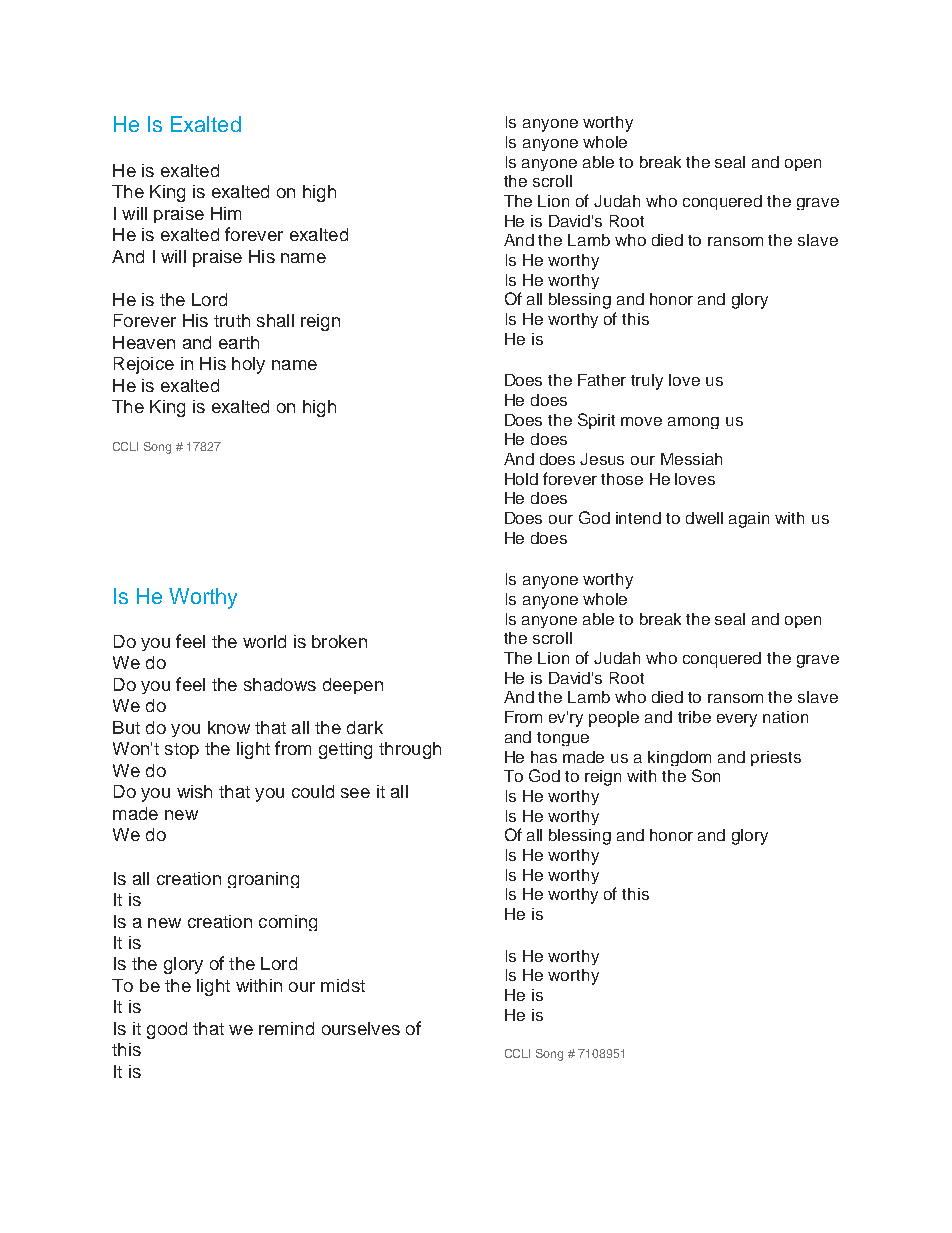 This page has height=1233, width=952. I want to click on through, so click(410, 750).
